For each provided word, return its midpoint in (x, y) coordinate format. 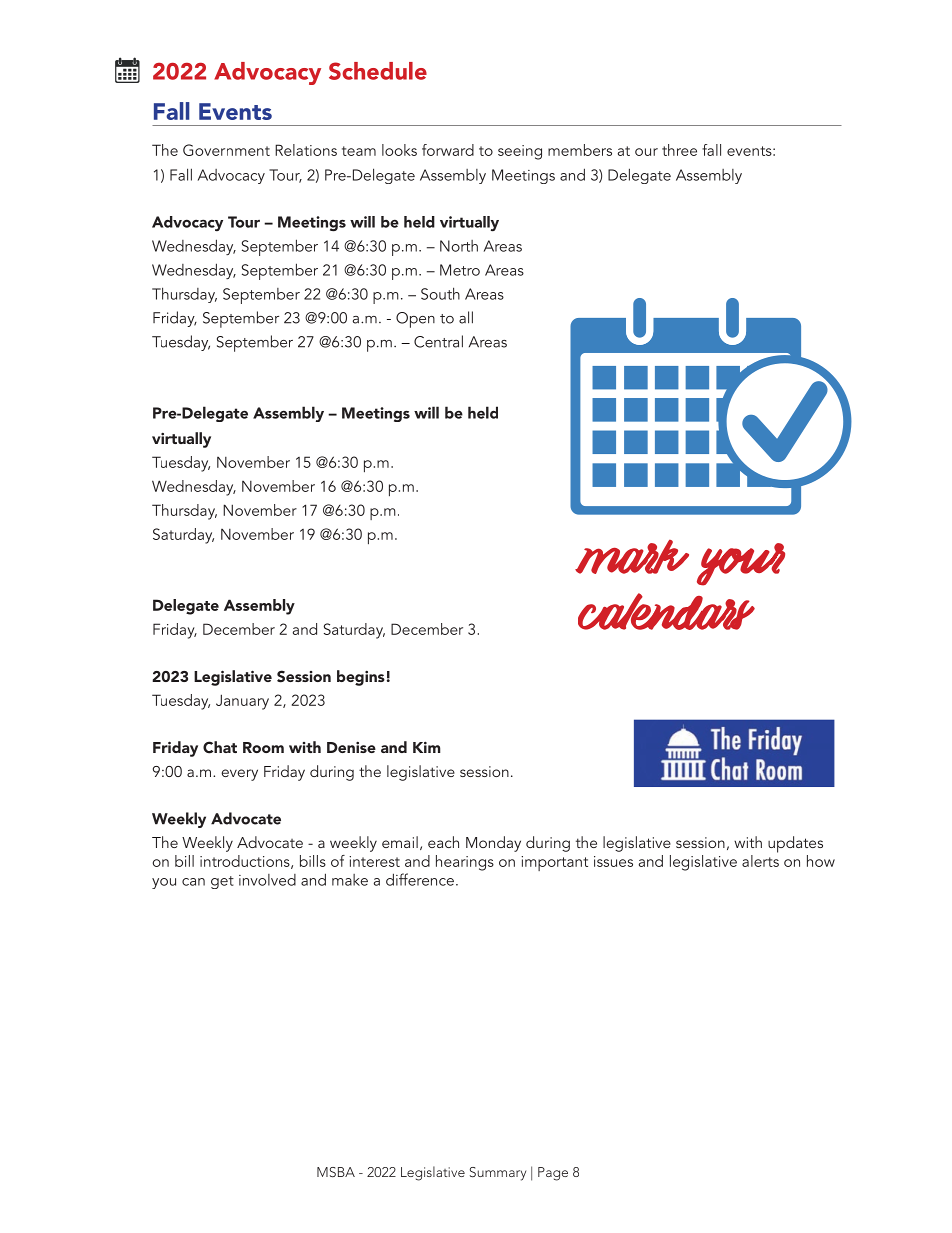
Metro (460, 270)
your (741, 564)
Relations (306, 150)
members (580, 150)
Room (263, 747)
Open (415, 320)
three (679, 150)
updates (795, 844)
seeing (520, 152)
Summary (498, 1174)
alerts (760, 861)
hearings (465, 863)
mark (632, 557)
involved (267, 880)
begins (361, 678)
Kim (427, 747)
